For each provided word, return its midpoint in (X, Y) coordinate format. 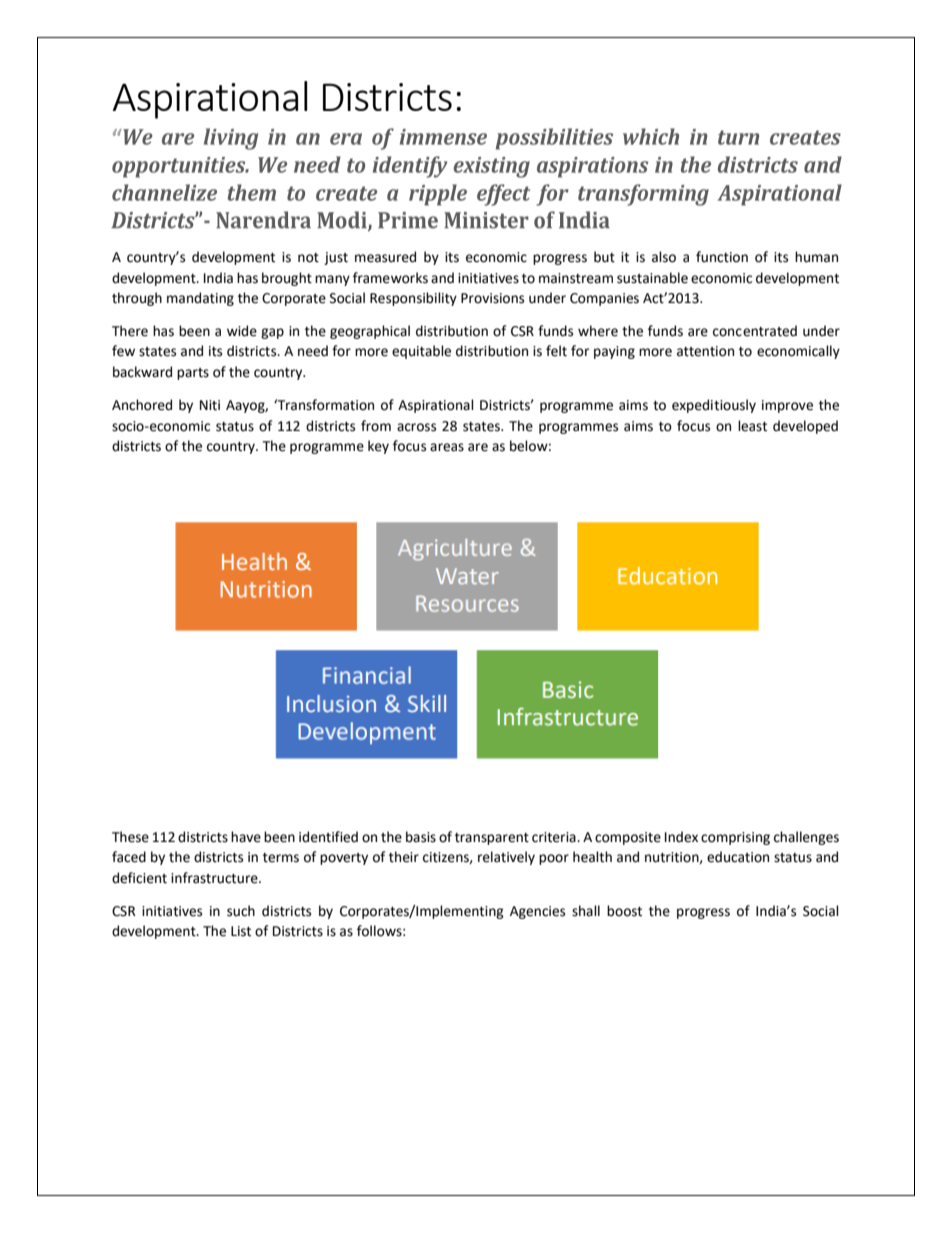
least (752, 426)
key (378, 447)
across (416, 427)
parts (193, 374)
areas (447, 447)
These (130, 837)
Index (681, 837)
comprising (735, 838)
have (246, 837)
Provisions (492, 298)
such (241, 911)
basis (421, 837)
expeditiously (714, 406)
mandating (200, 299)
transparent (492, 839)
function (722, 257)
